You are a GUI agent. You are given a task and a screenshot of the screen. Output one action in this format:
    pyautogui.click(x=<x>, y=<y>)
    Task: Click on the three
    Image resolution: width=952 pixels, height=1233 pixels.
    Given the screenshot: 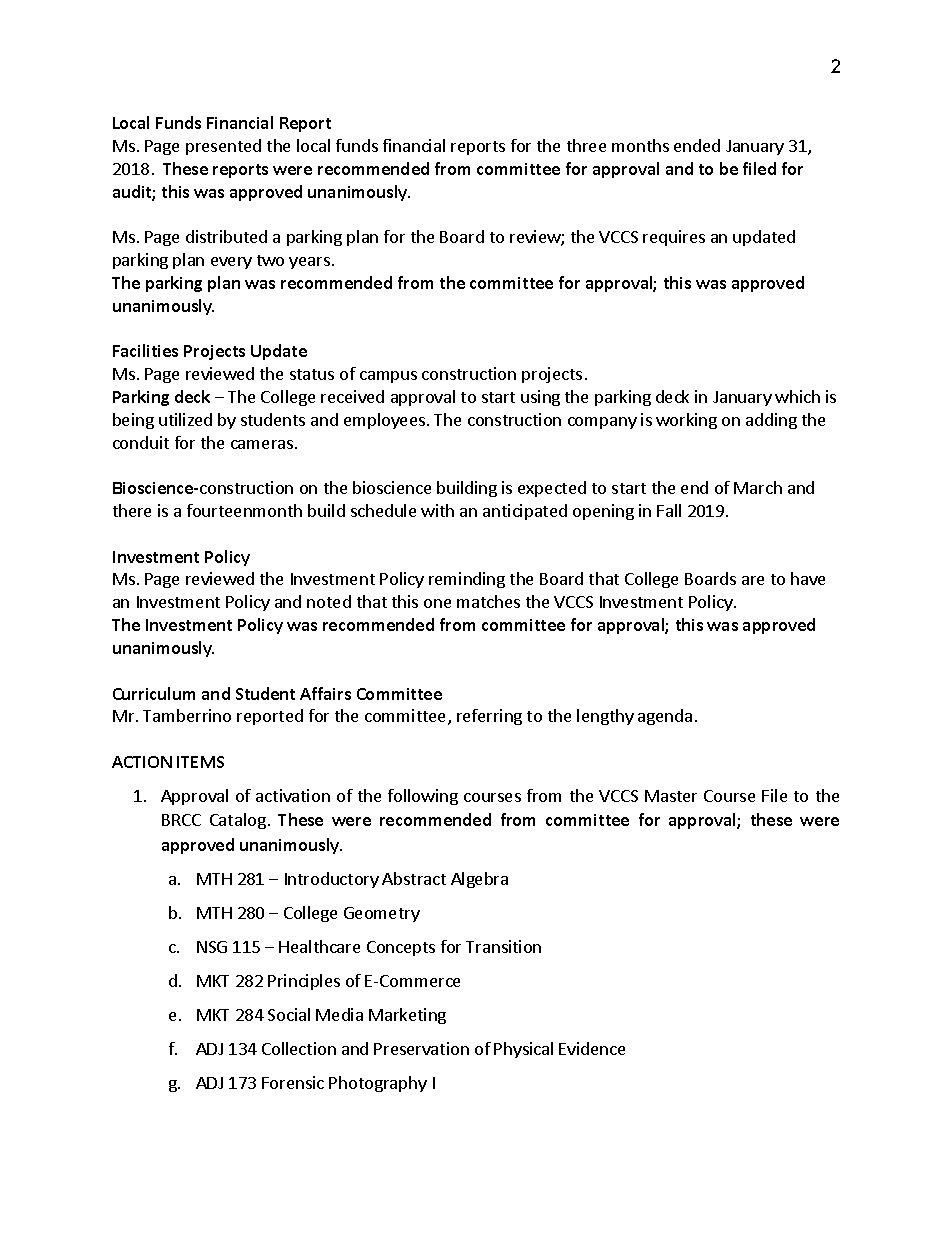 What is the action you would take?
    pyautogui.click(x=586, y=145)
